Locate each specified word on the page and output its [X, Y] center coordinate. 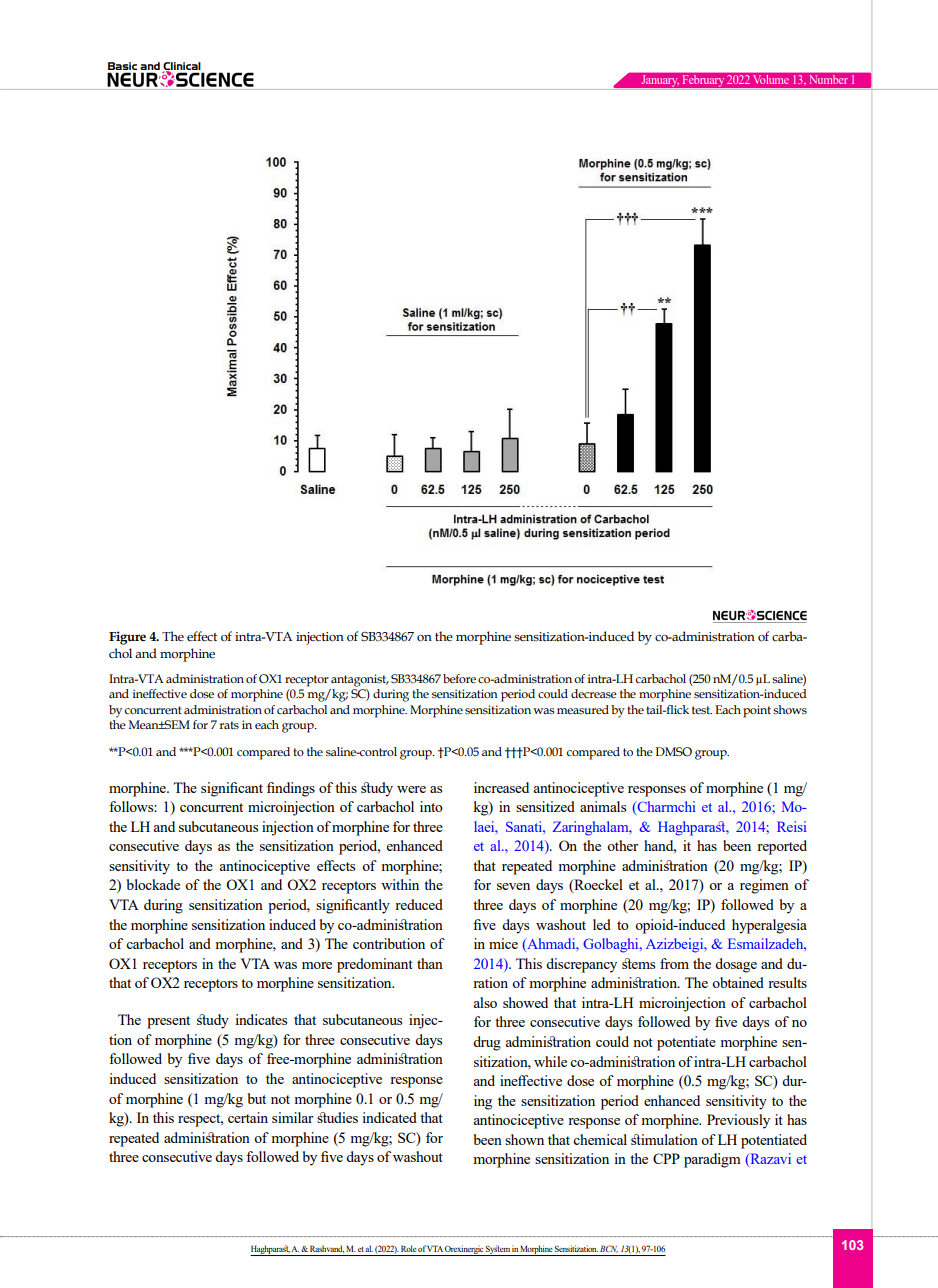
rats [229, 725]
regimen [764, 886]
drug [487, 1043]
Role [408, 1248]
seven [513, 886]
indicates [261, 1019]
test [702, 710]
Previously [738, 1121]
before [459, 678]
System [498, 1250]
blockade [153, 884]
